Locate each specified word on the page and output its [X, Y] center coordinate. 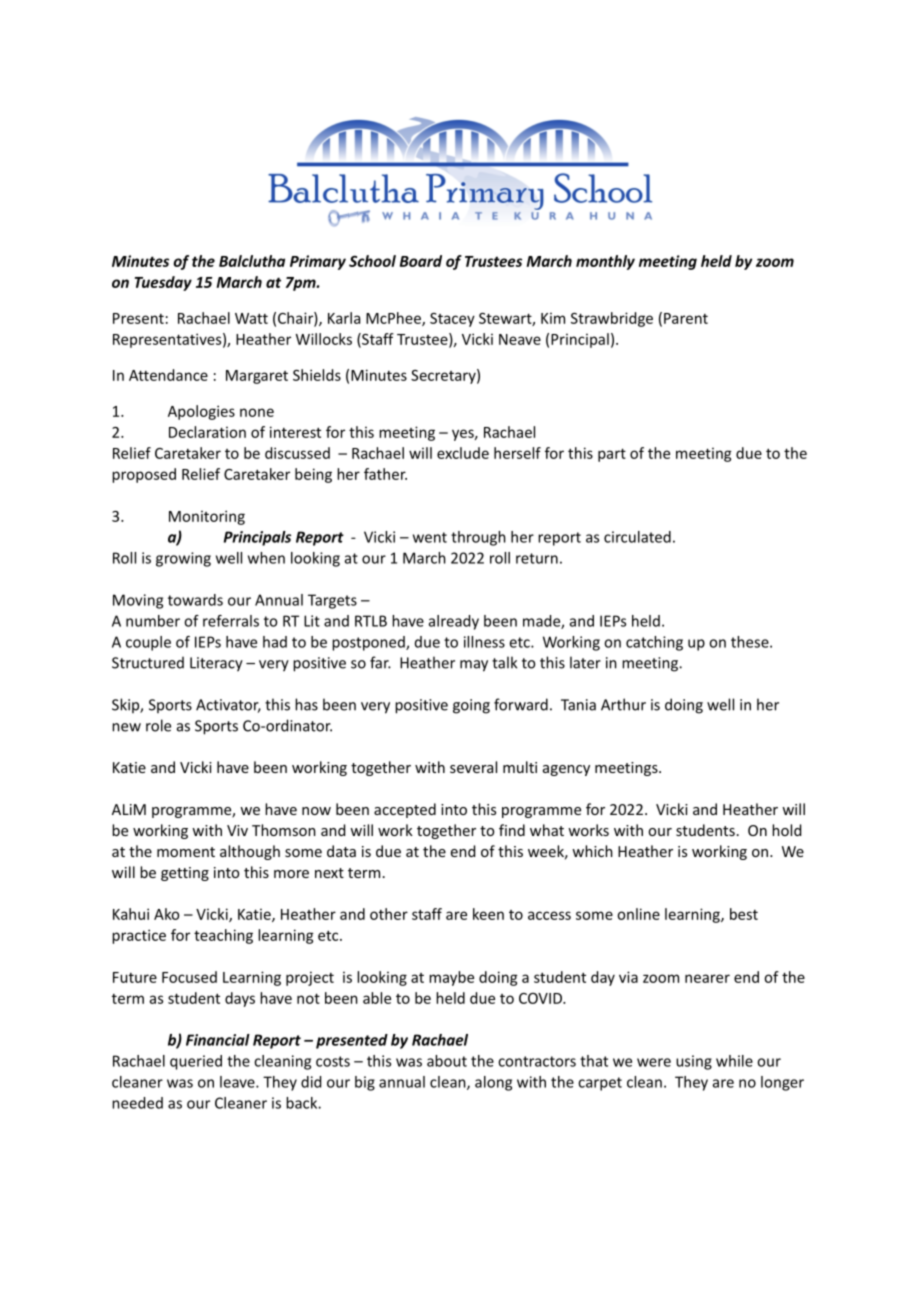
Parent [686, 318]
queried [196, 1062]
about [447, 1061]
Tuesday [163, 283]
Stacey [452, 320]
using [694, 1062]
